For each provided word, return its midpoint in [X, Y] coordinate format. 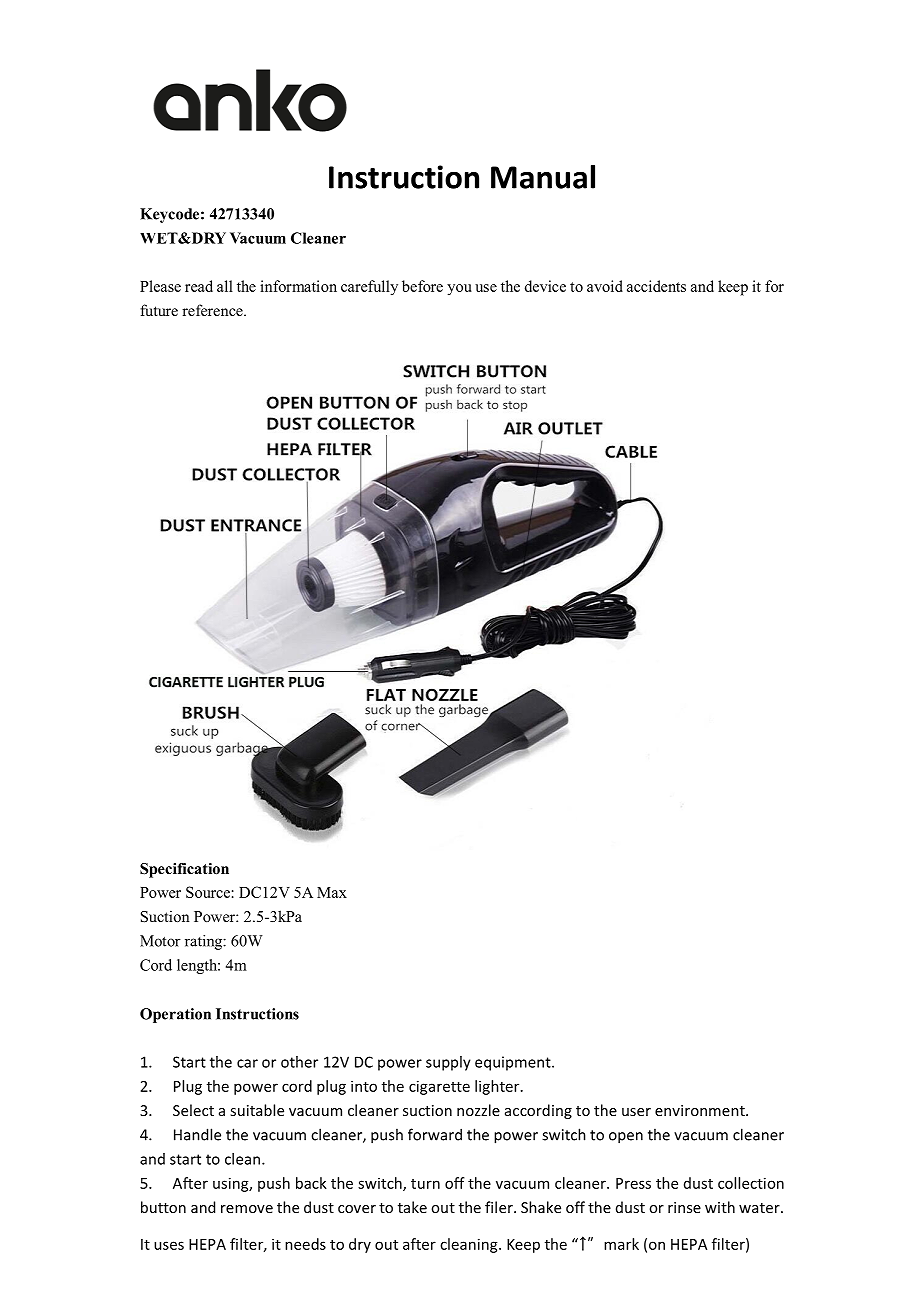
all [225, 286]
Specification [184, 870]
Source [208, 892]
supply [448, 1063]
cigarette [439, 1087]
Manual [543, 177]
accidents [656, 286]
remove [247, 1209]
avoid [605, 286]
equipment [514, 1063]
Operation [175, 1015]
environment [701, 1110]
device [545, 286]
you [459, 290]
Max [332, 892]
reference [213, 310]
